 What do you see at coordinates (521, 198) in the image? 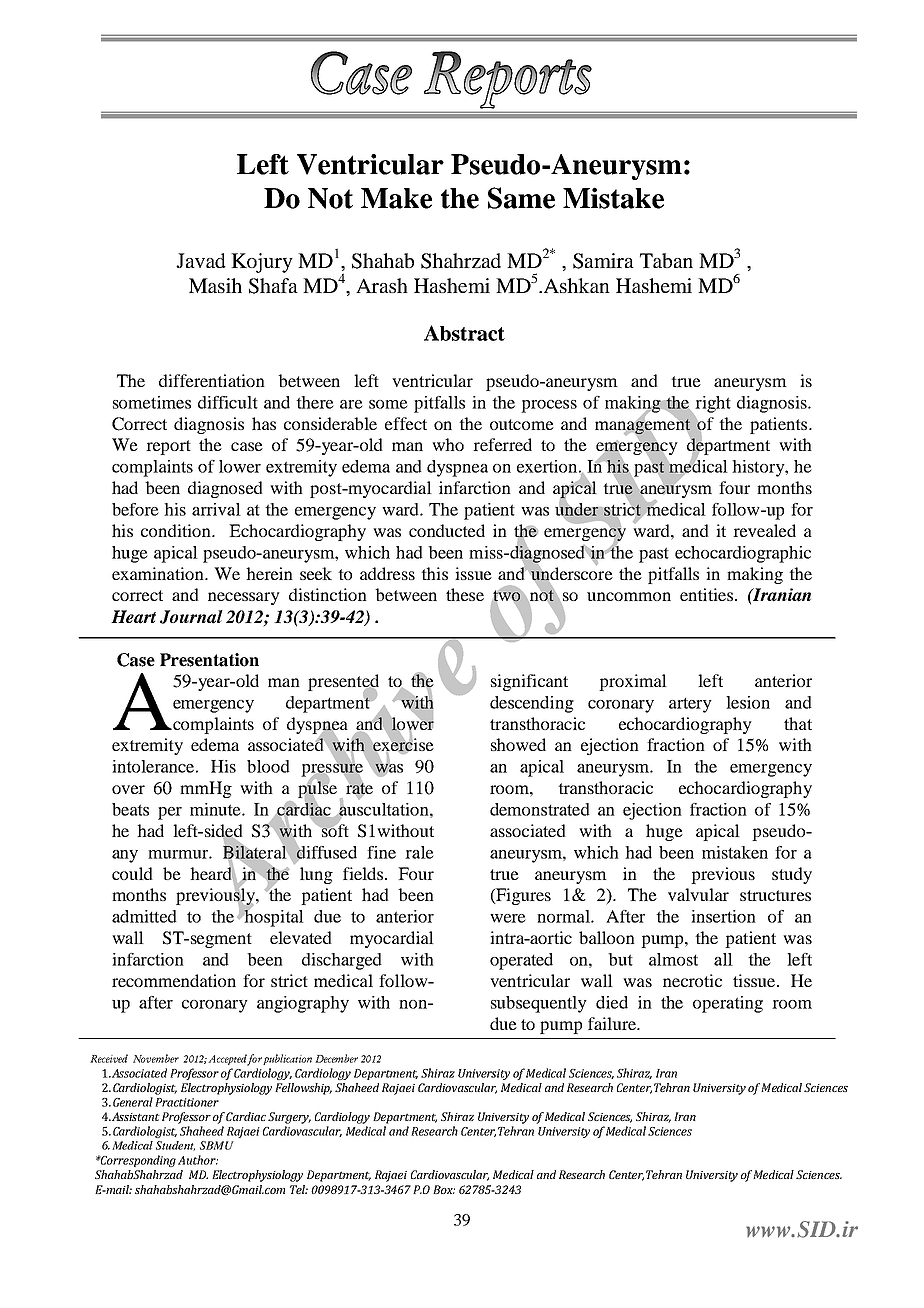
I see `Same` at bounding box center [521, 198].
